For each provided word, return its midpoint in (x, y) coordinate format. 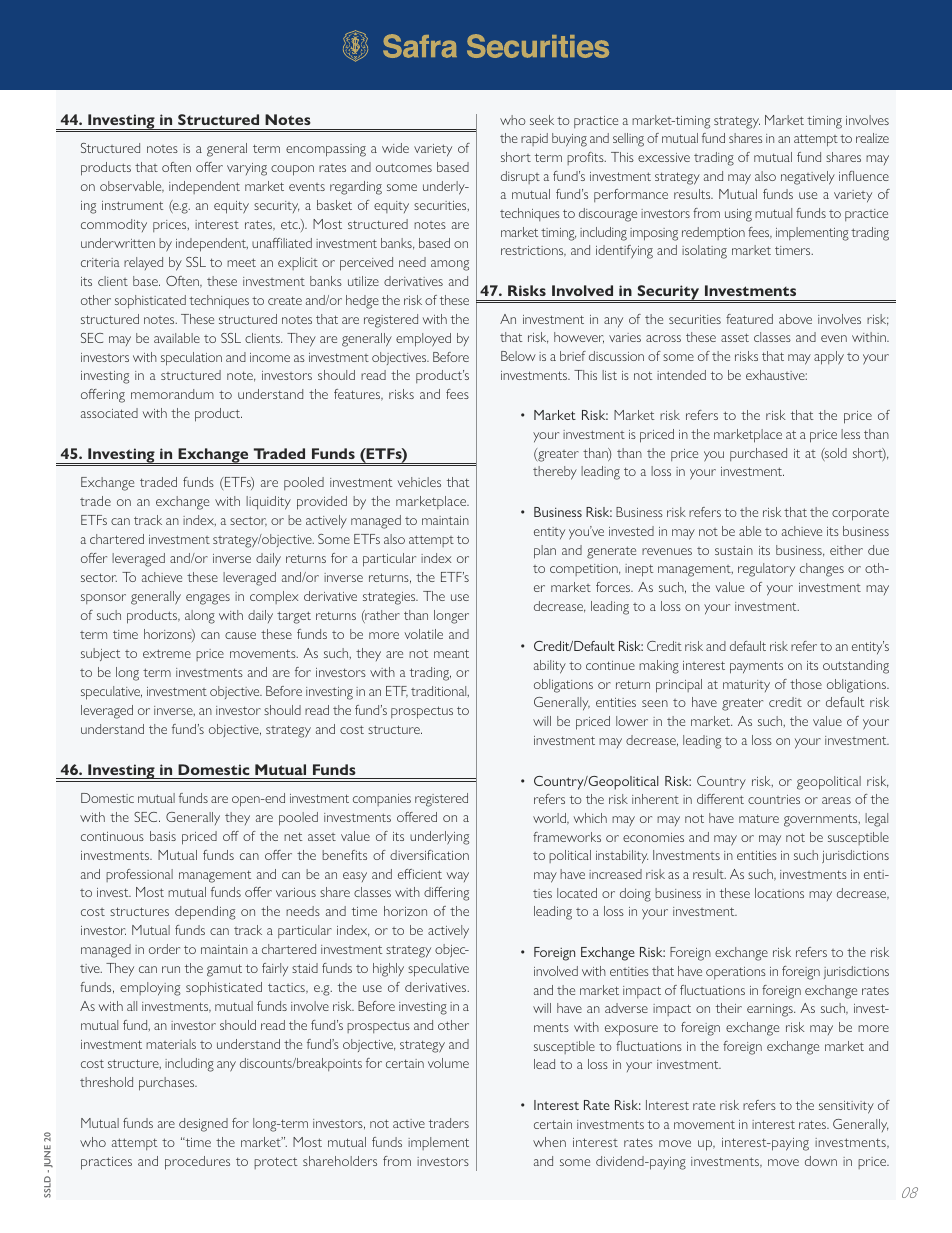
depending (205, 913)
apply (829, 358)
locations (779, 893)
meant (451, 653)
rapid (534, 139)
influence (864, 176)
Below (518, 356)
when (549, 1142)
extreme (167, 653)
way (458, 877)
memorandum (172, 394)
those (806, 684)
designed (203, 1125)
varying (247, 169)
